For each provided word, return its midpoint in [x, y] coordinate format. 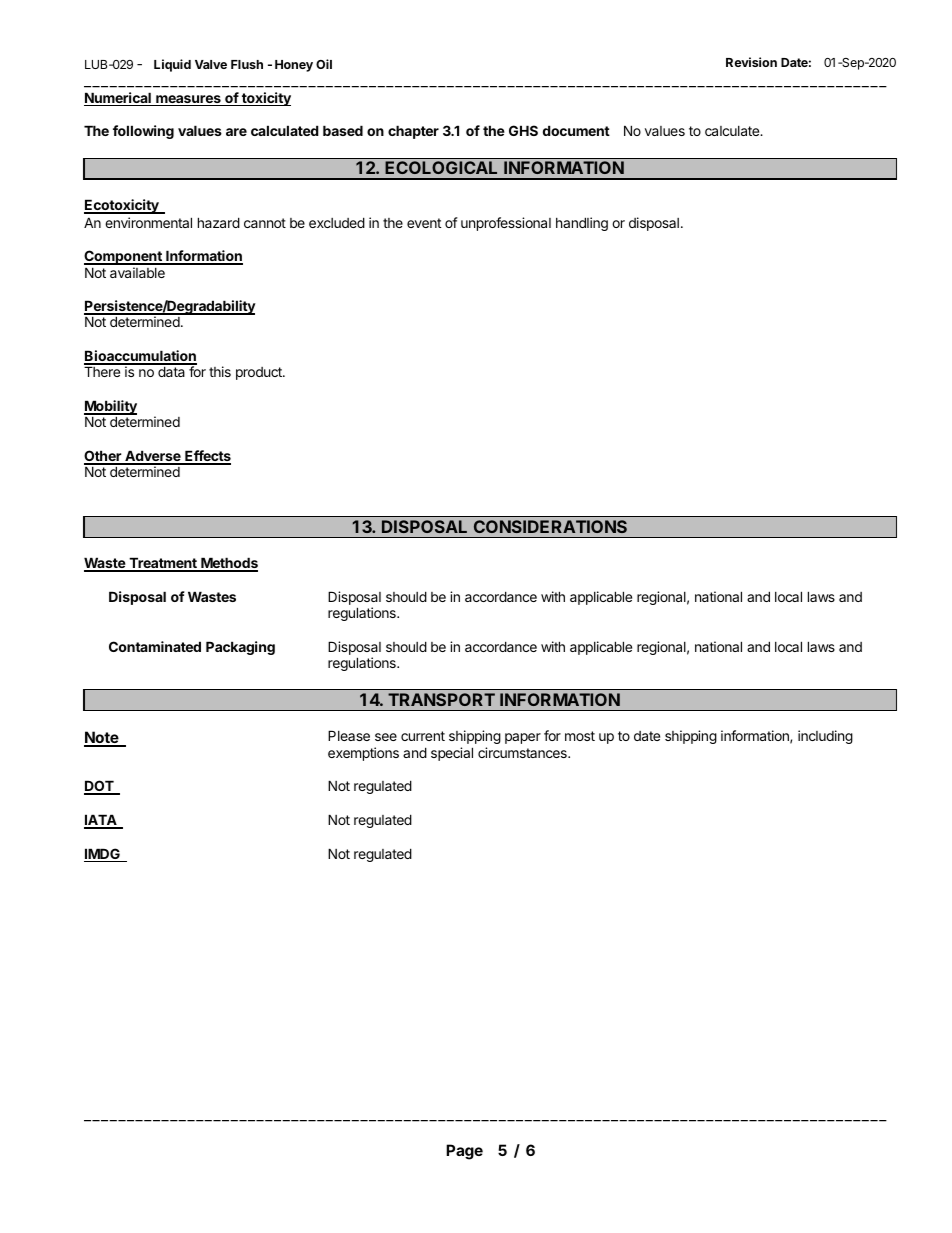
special [452, 754]
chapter [413, 132]
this [220, 371]
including [825, 737]
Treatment [163, 564]
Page [464, 1152]
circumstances [523, 752]
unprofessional [506, 224]
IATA [101, 821]
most [580, 736]
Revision [751, 62]
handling [582, 224]
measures [188, 100]
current [423, 736]
